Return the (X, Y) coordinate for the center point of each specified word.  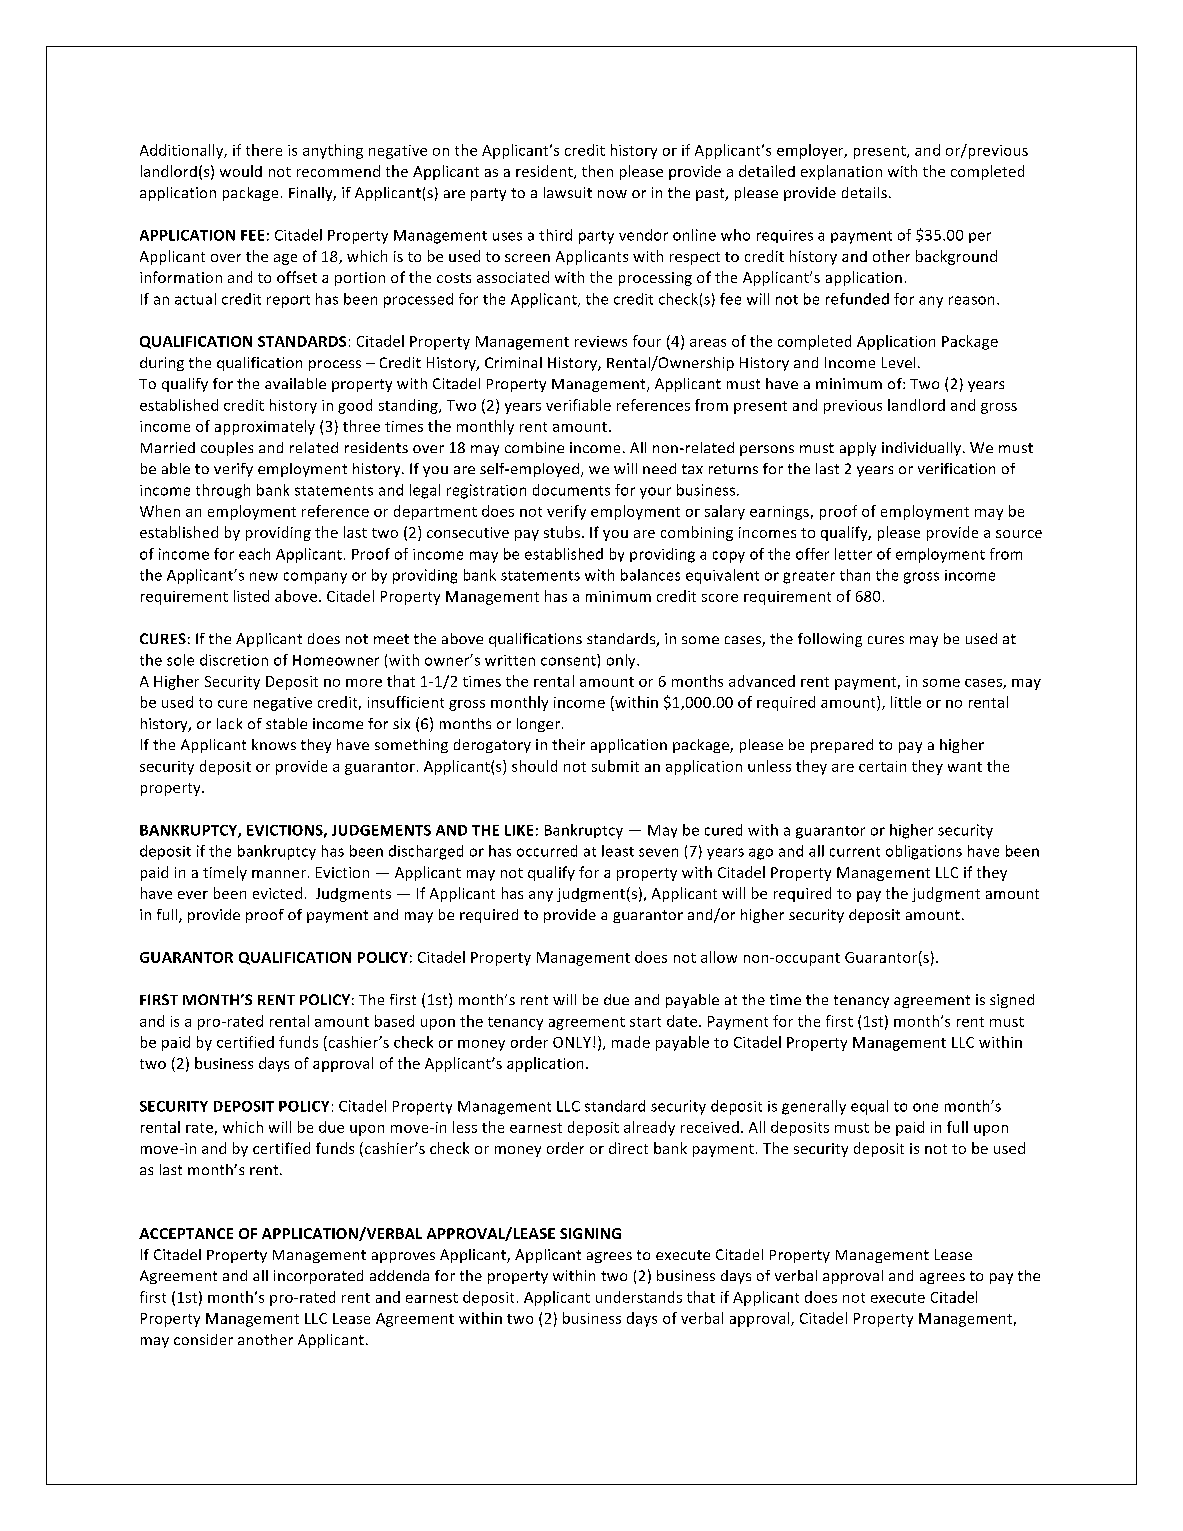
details (864, 192)
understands (639, 1297)
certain (882, 766)
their (568, 744)
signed (1012, 1001)
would (241, 171)
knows (274, 744)
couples (227, 449)
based (394, 1021)
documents (571, 490)
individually (923, 449)
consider (203, 1339)
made (631, 1042)
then (597, 171)
